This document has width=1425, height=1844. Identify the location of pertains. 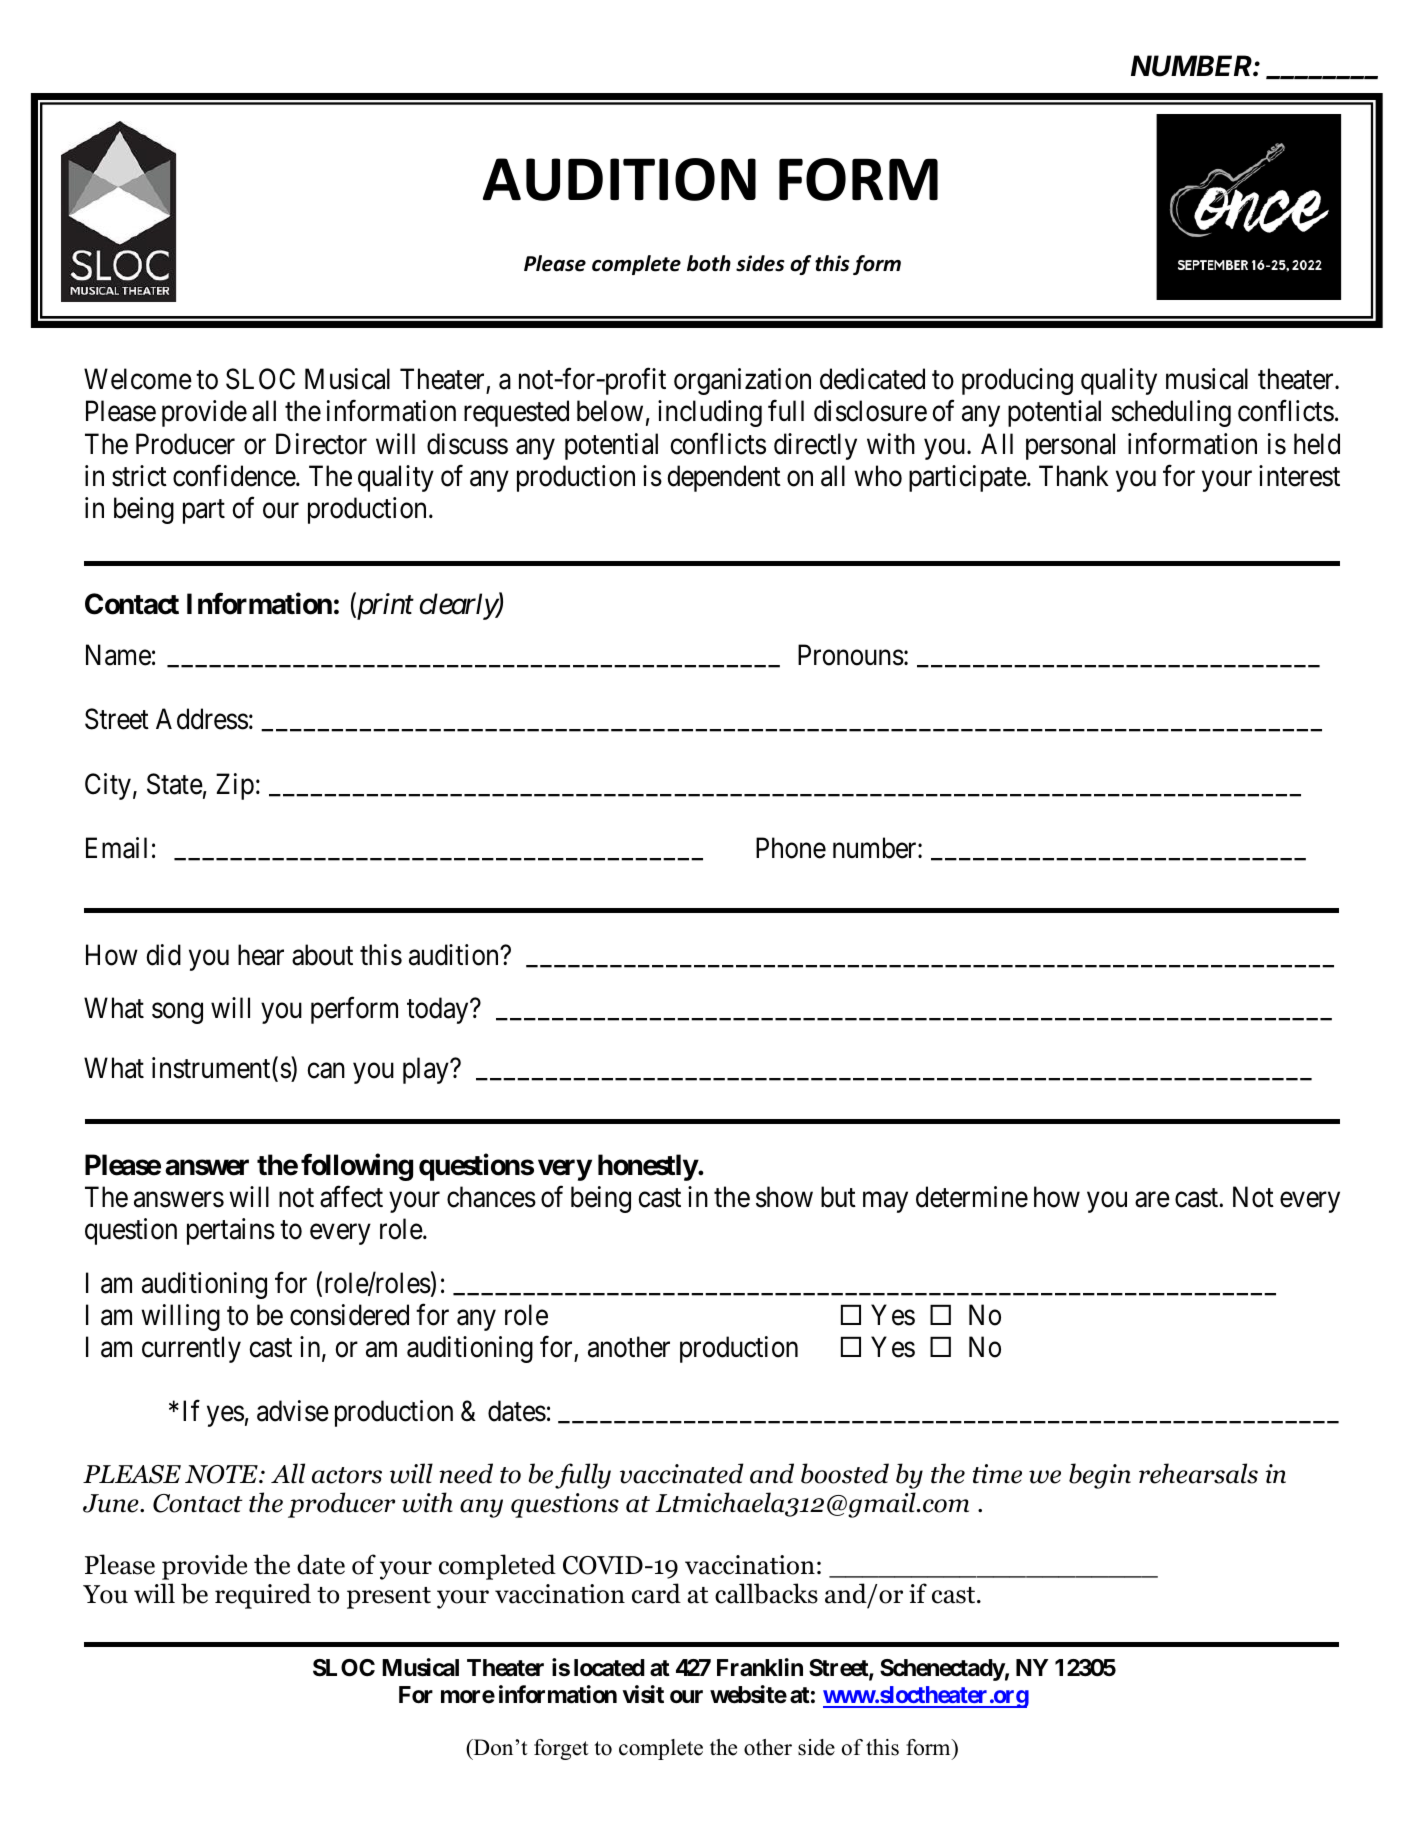
(231, 1231).
